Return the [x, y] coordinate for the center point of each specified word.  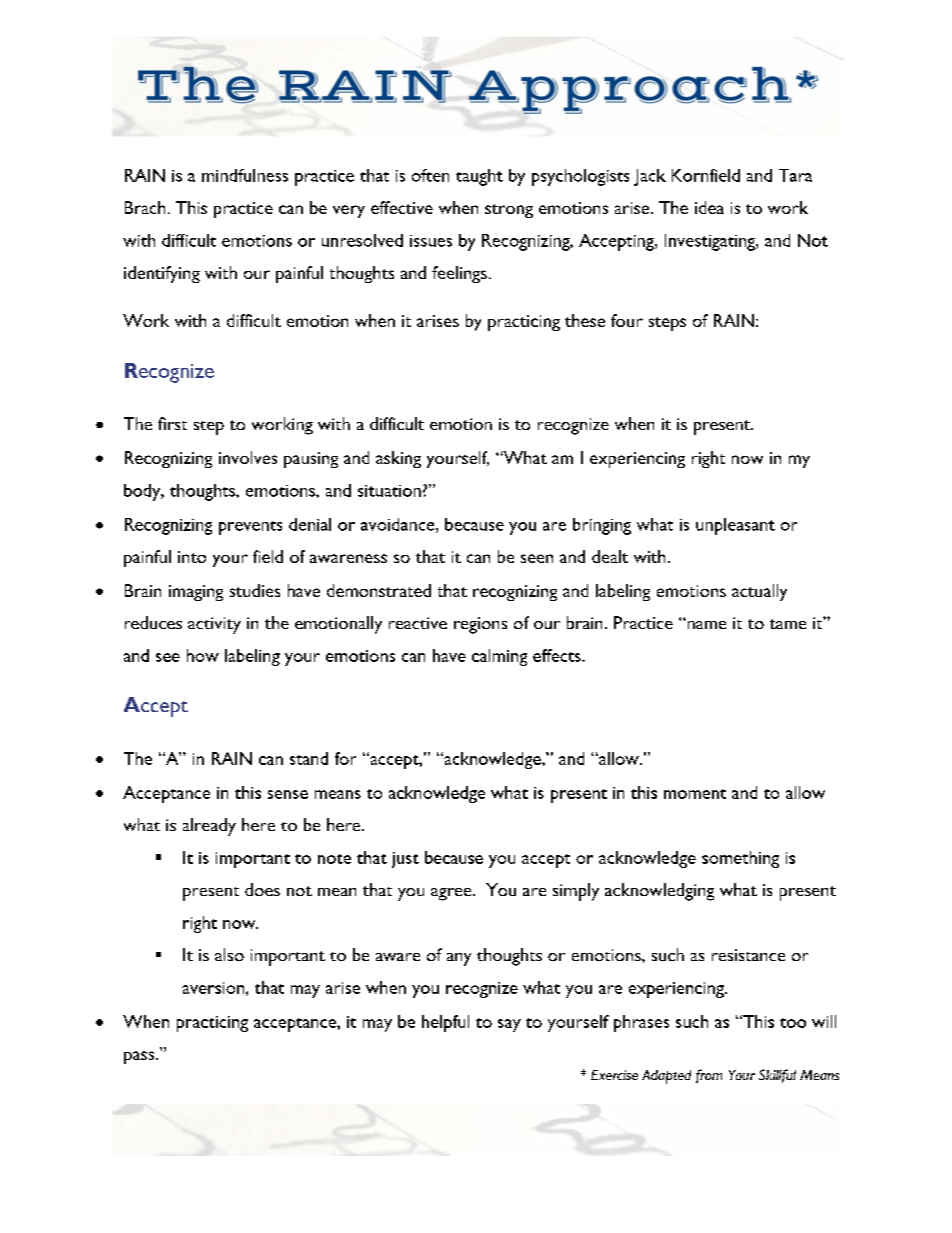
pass [140, 1057]
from [709, 1076]
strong [509, 211]
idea [709, 207]
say [509, 1025]
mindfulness [245, 175]
